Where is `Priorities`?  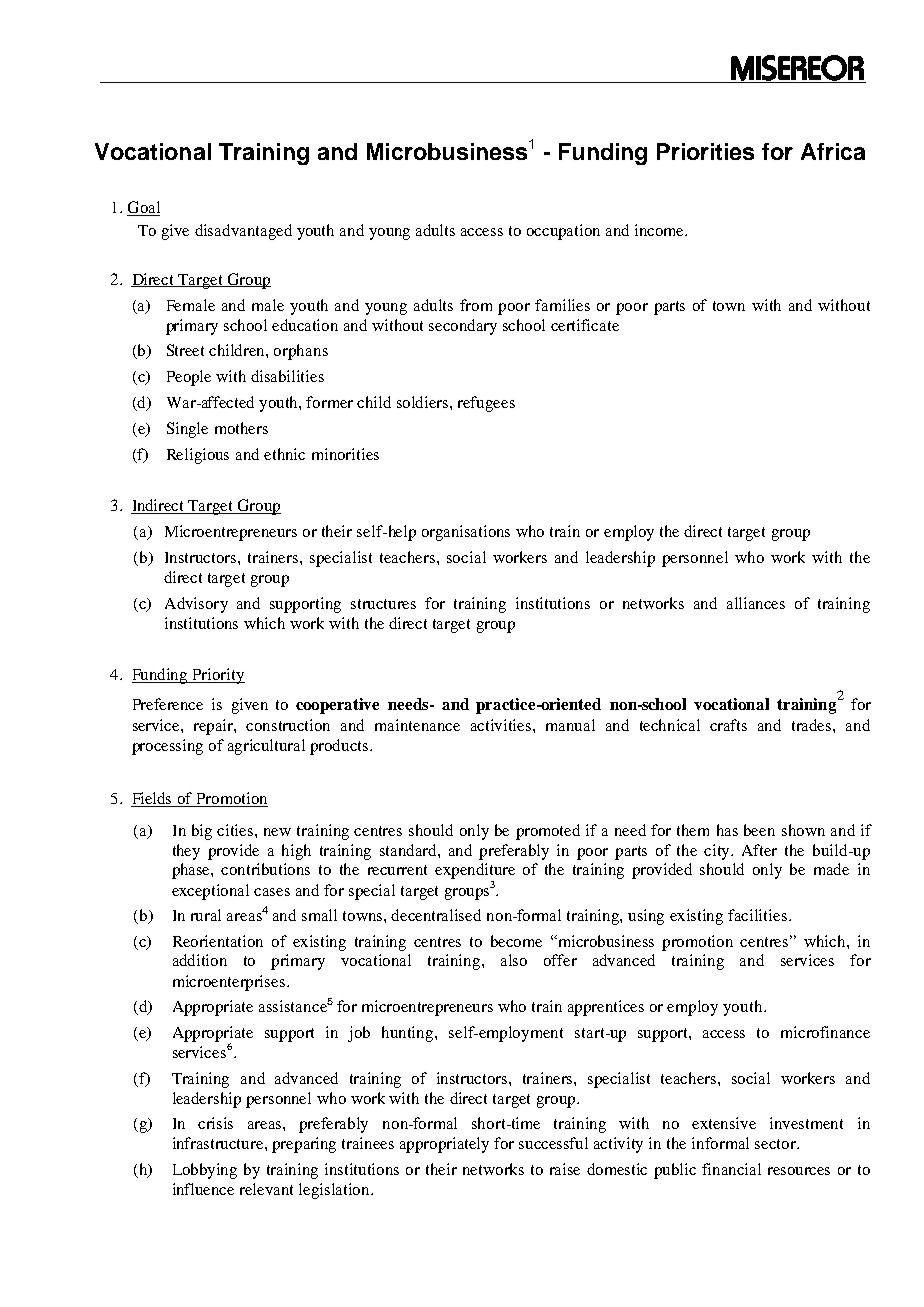 Priorities is located at coordinates (705, 151).
